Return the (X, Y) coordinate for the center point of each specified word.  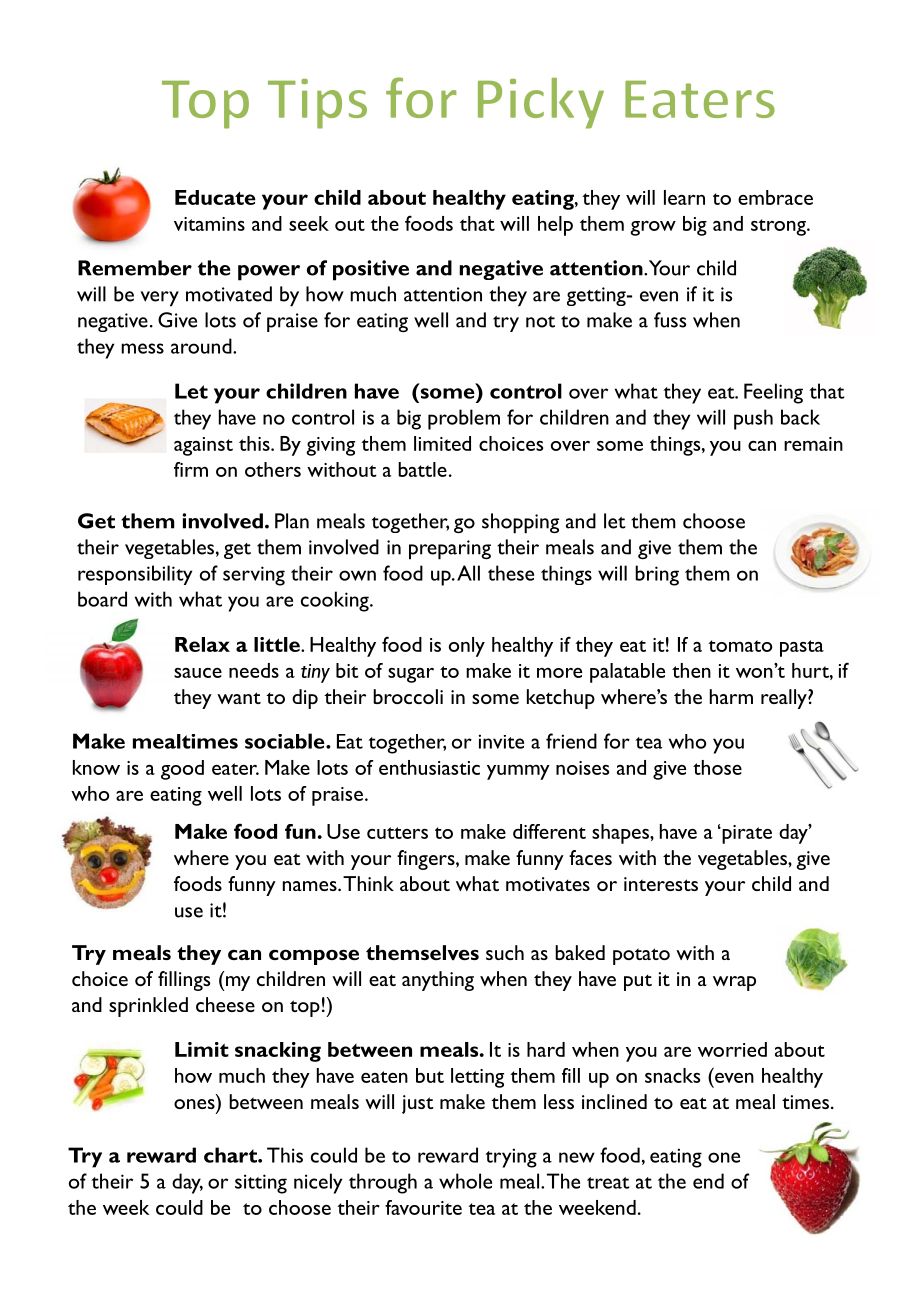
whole (465, 1181)
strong (779, 227)
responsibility (135, 575)
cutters (397, 833)
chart (231, 1155)
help (555, 226)
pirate (746, 834)
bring (657, 575)
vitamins (209, 224)
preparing (450, 550)
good (182, 770)
